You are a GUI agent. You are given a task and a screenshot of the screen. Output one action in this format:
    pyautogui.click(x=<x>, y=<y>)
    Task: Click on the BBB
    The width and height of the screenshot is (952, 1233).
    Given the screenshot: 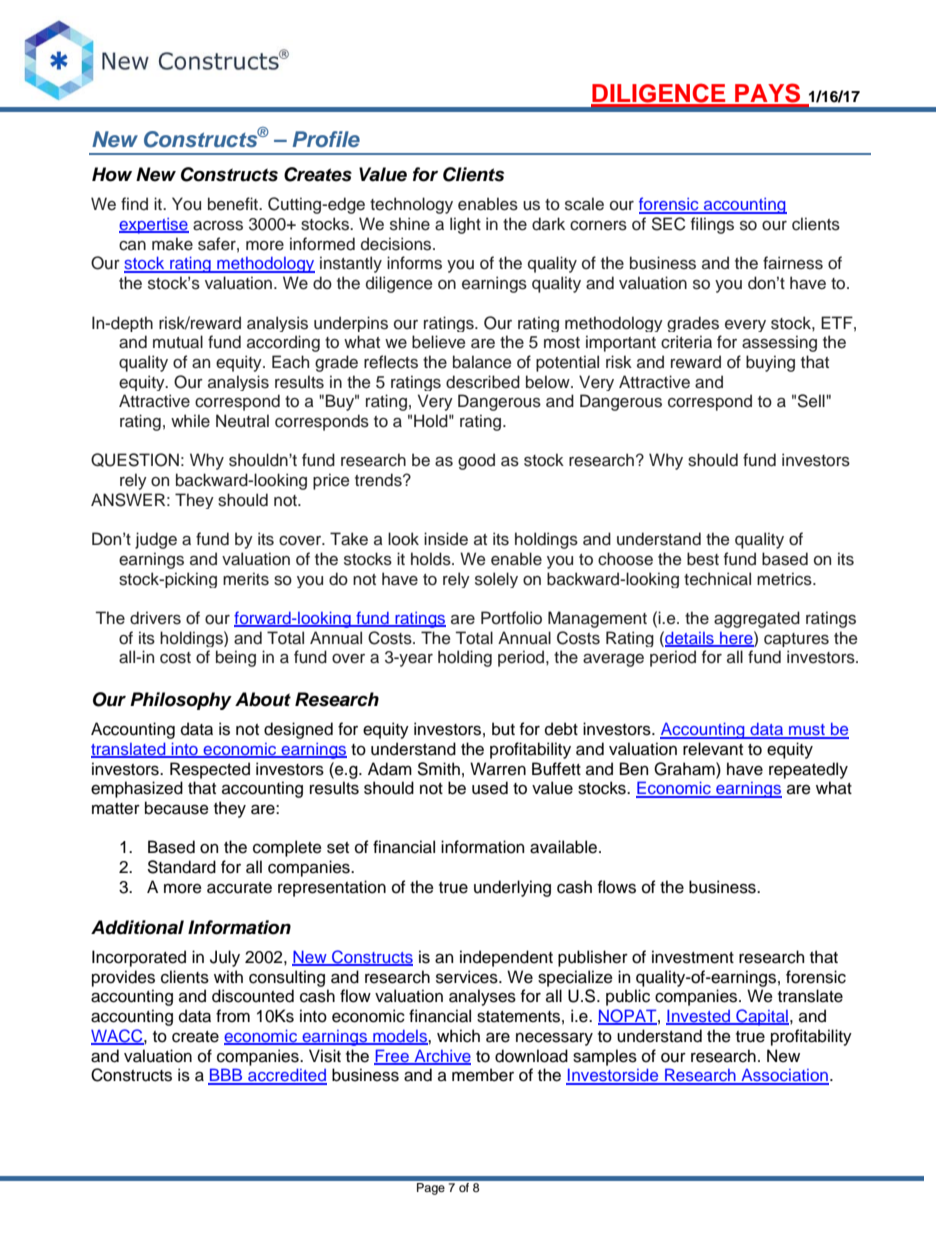 What is the action you would take?
    pyautogui.click(x=226, y=1076)
